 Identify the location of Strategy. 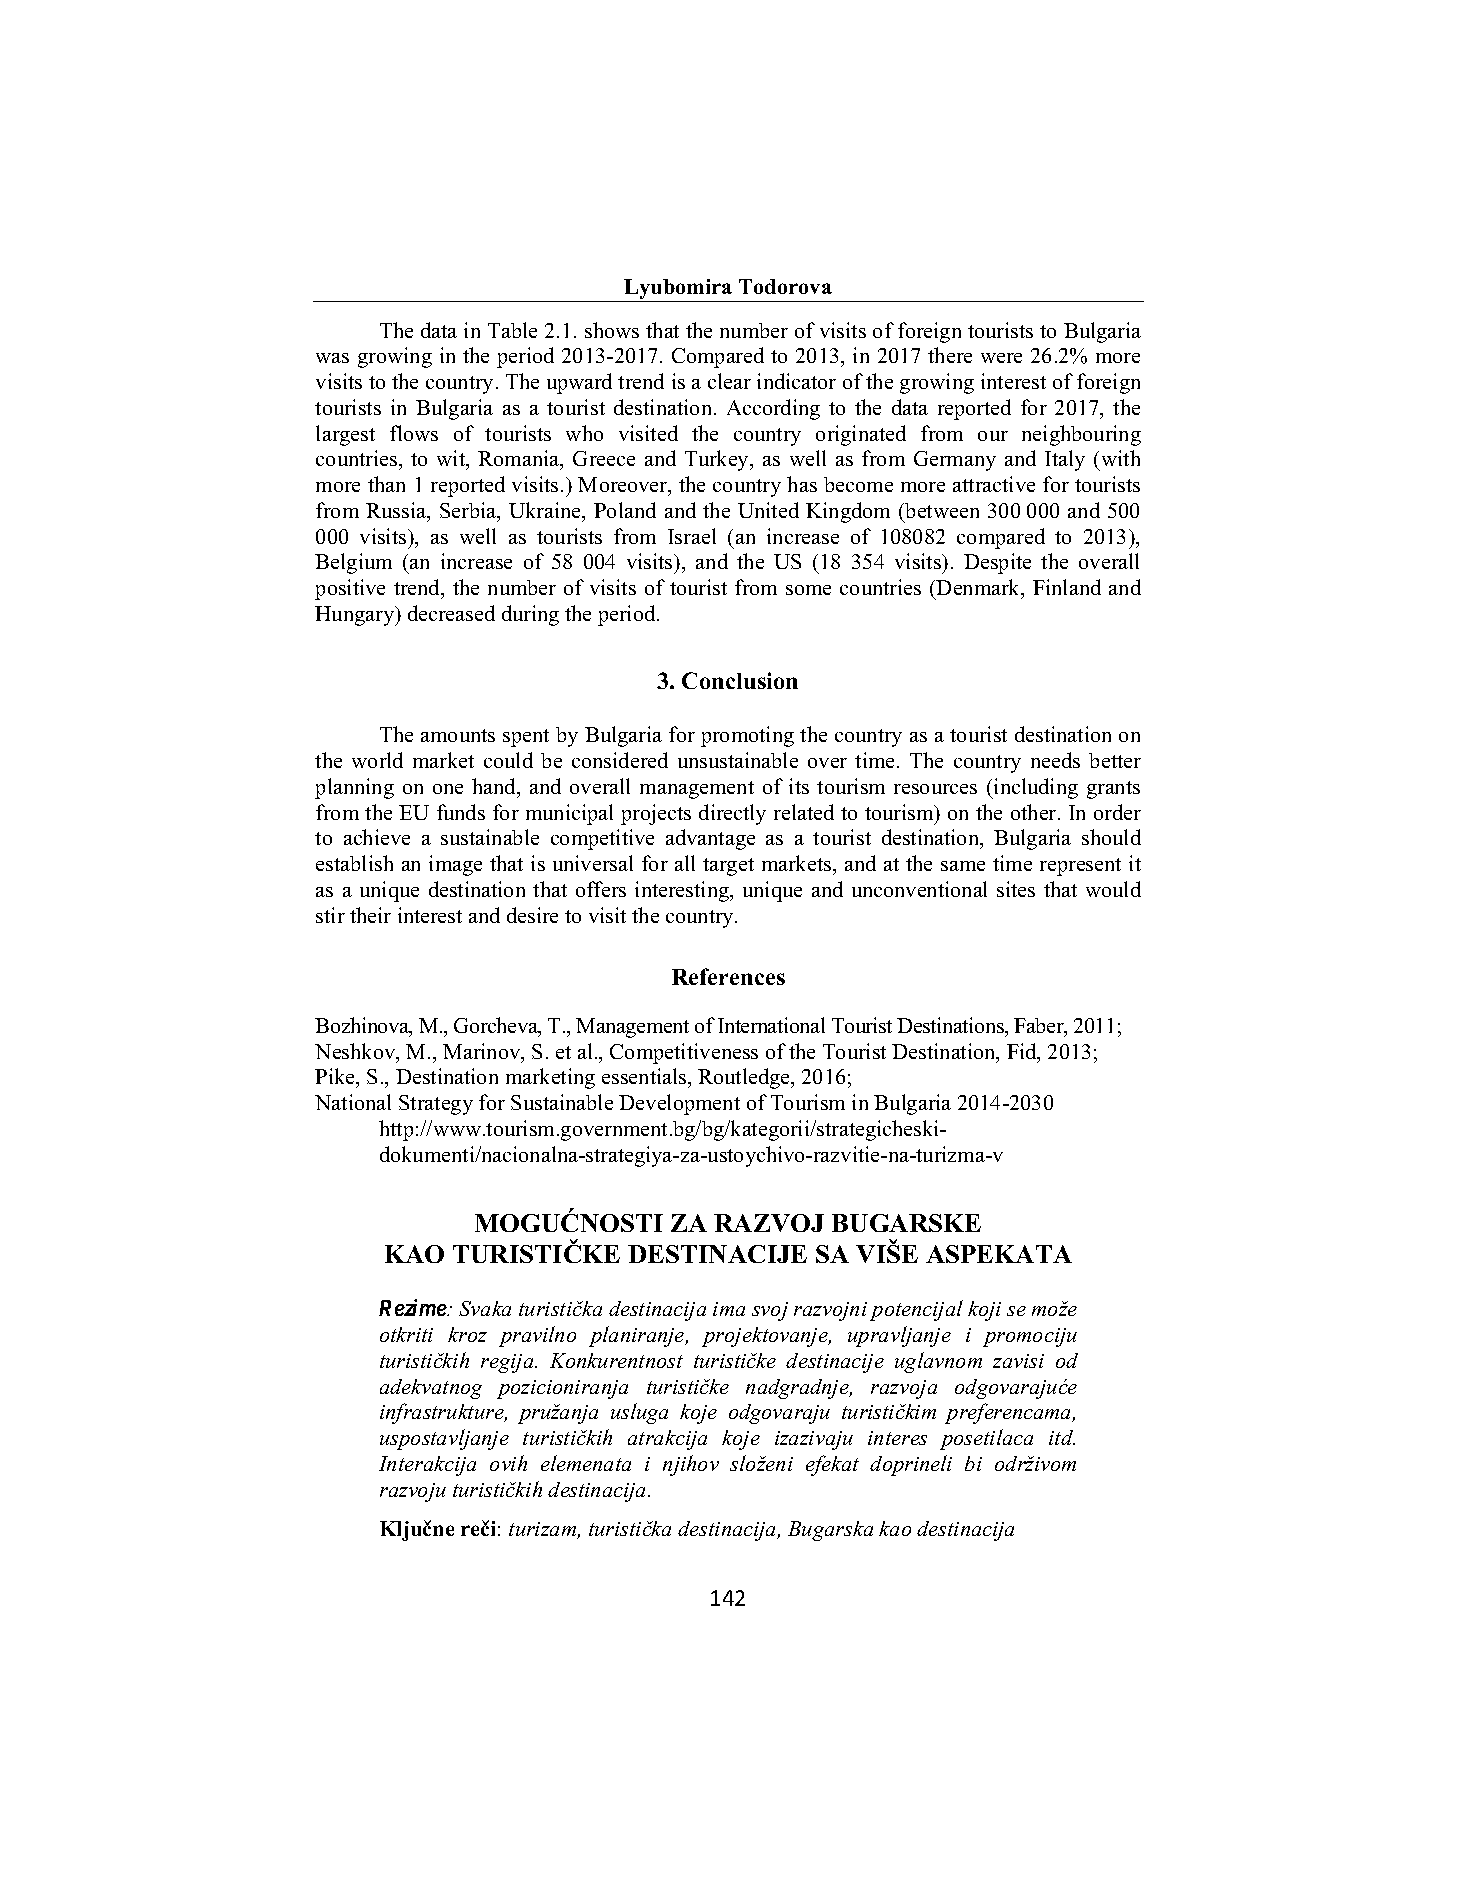
(436, 1105).
